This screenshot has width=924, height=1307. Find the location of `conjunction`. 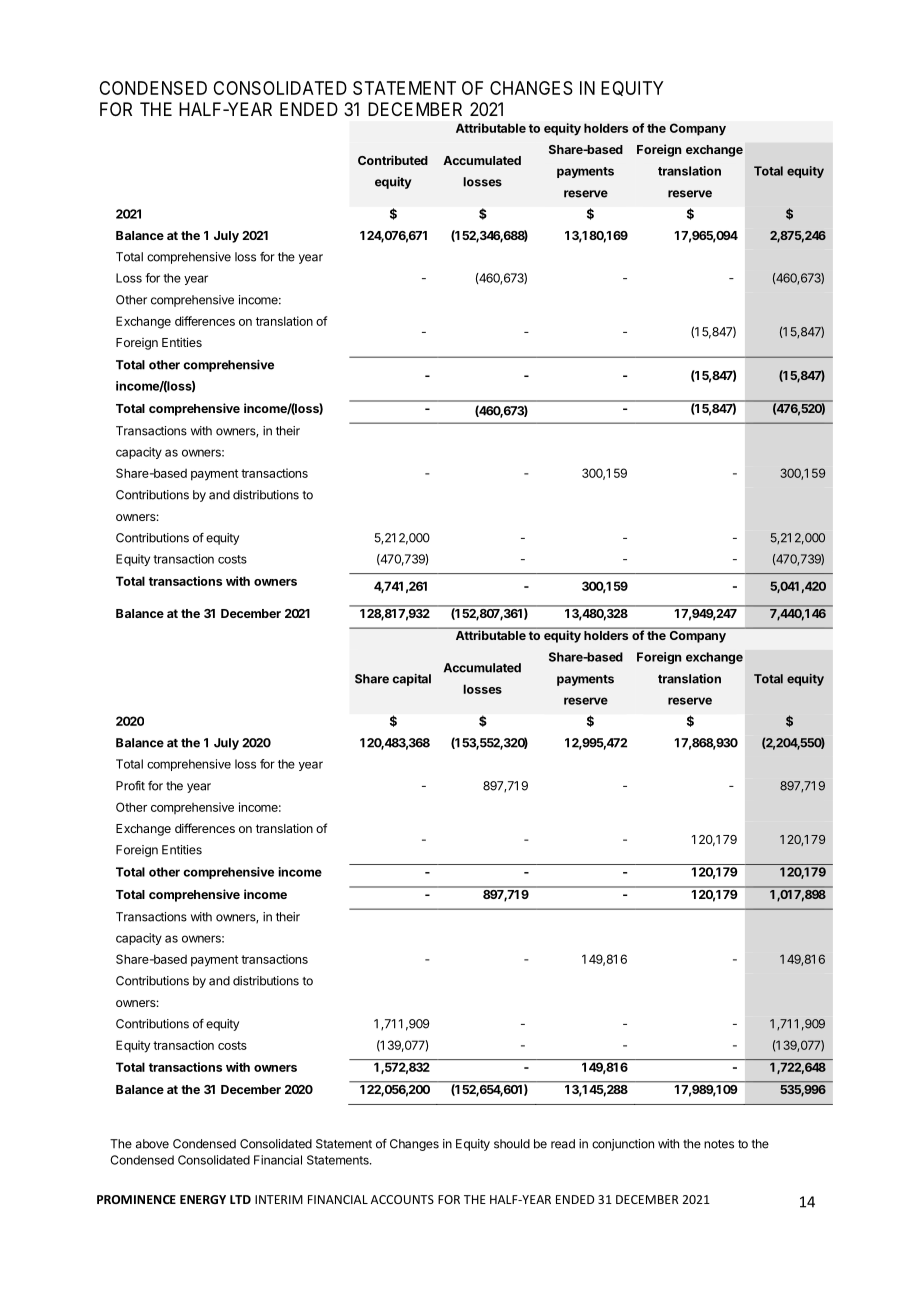

conjunction is located at coordinates (623, 1145).
